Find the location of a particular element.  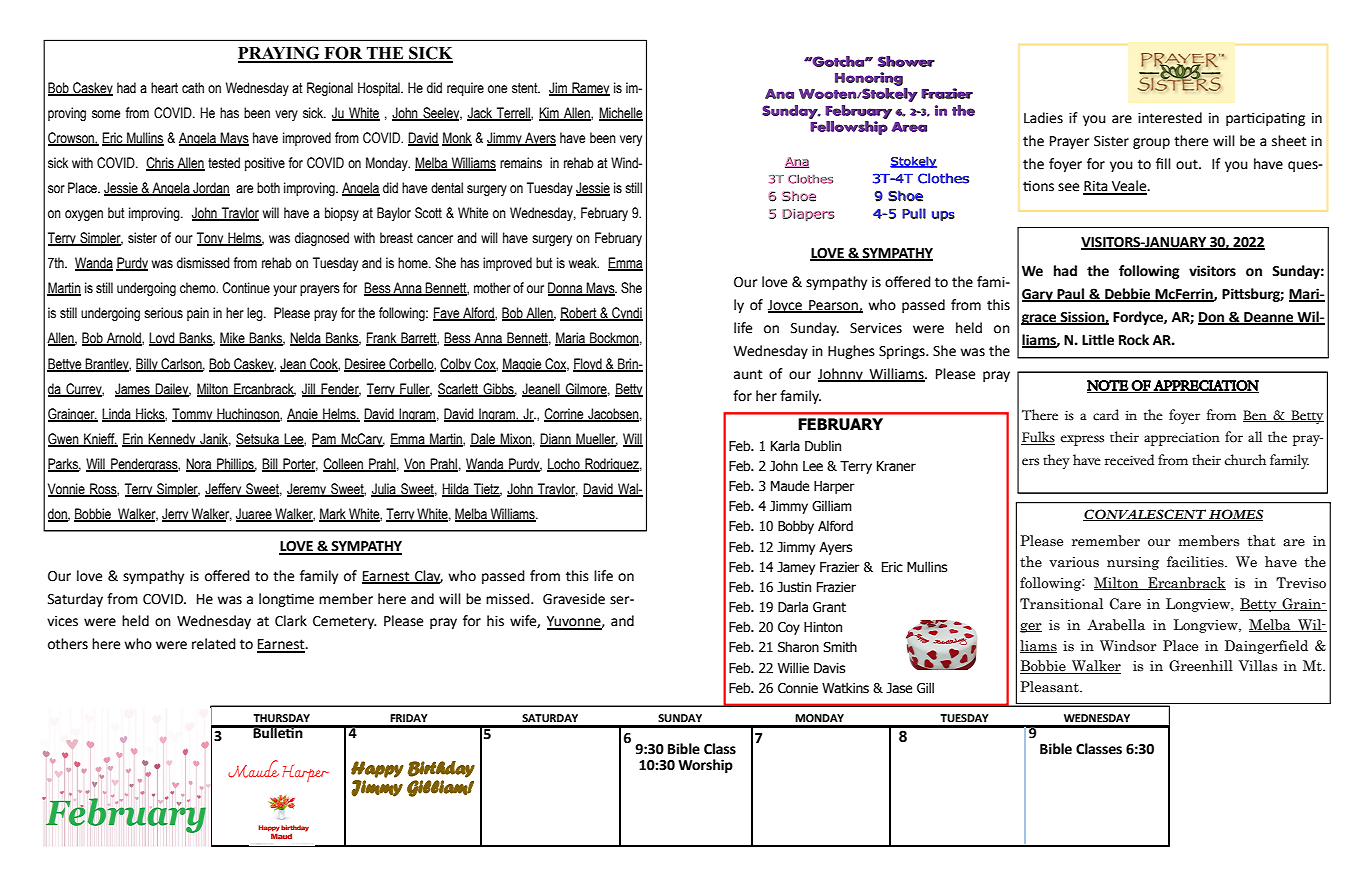

Corrine is located at coordinates (565, 414).
